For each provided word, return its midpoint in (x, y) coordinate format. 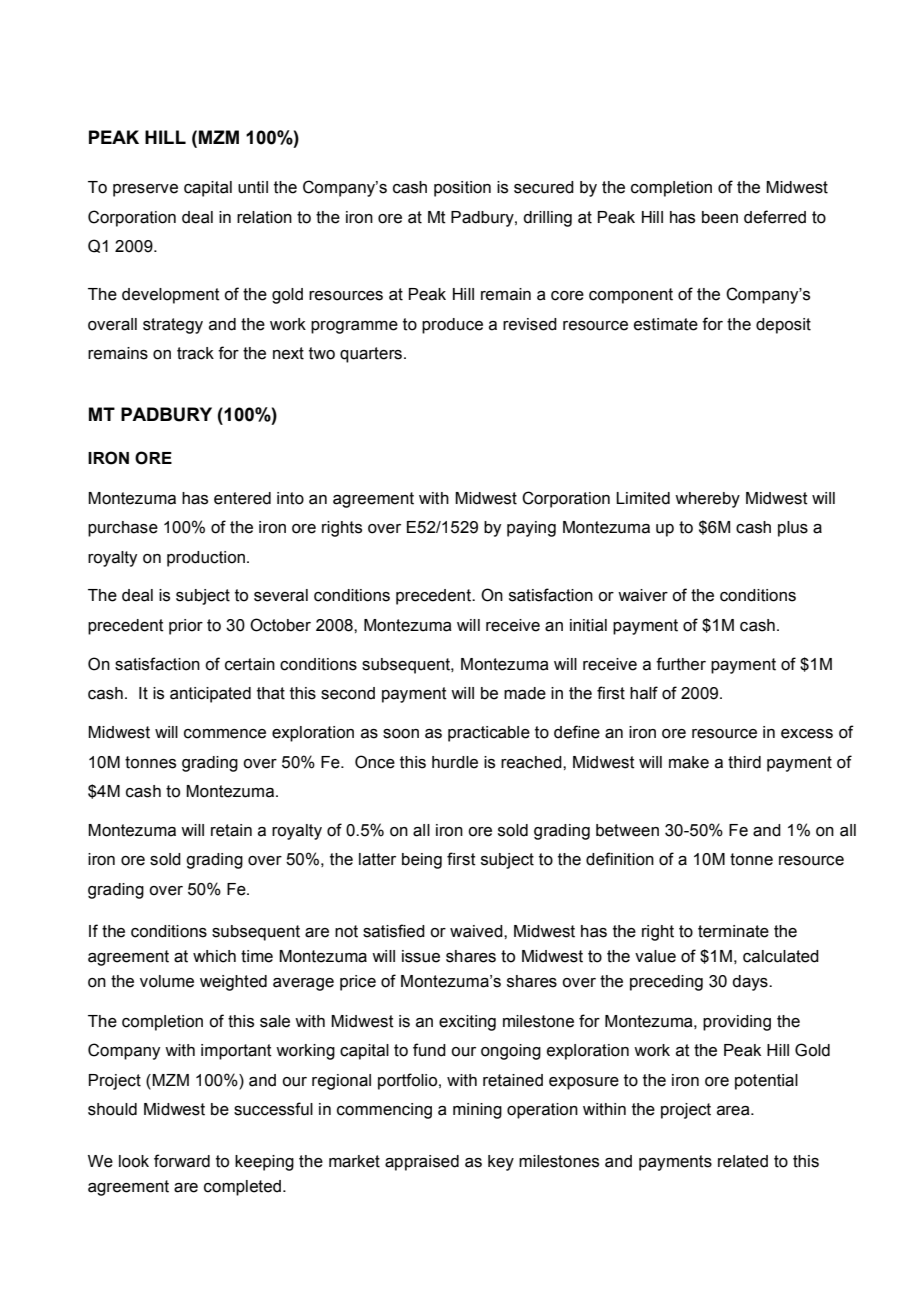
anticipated (210, 695)
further (681, 664)
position (462, 189)
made (525, 693)
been (720, 217)
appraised (422, 1163)
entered (242, 498)
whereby (707, 500)
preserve (145, 190)
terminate (733, 931)
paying (531, 529)
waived (477, 931)
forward (182, 1161)
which (214, 956)
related (743, 1161)
